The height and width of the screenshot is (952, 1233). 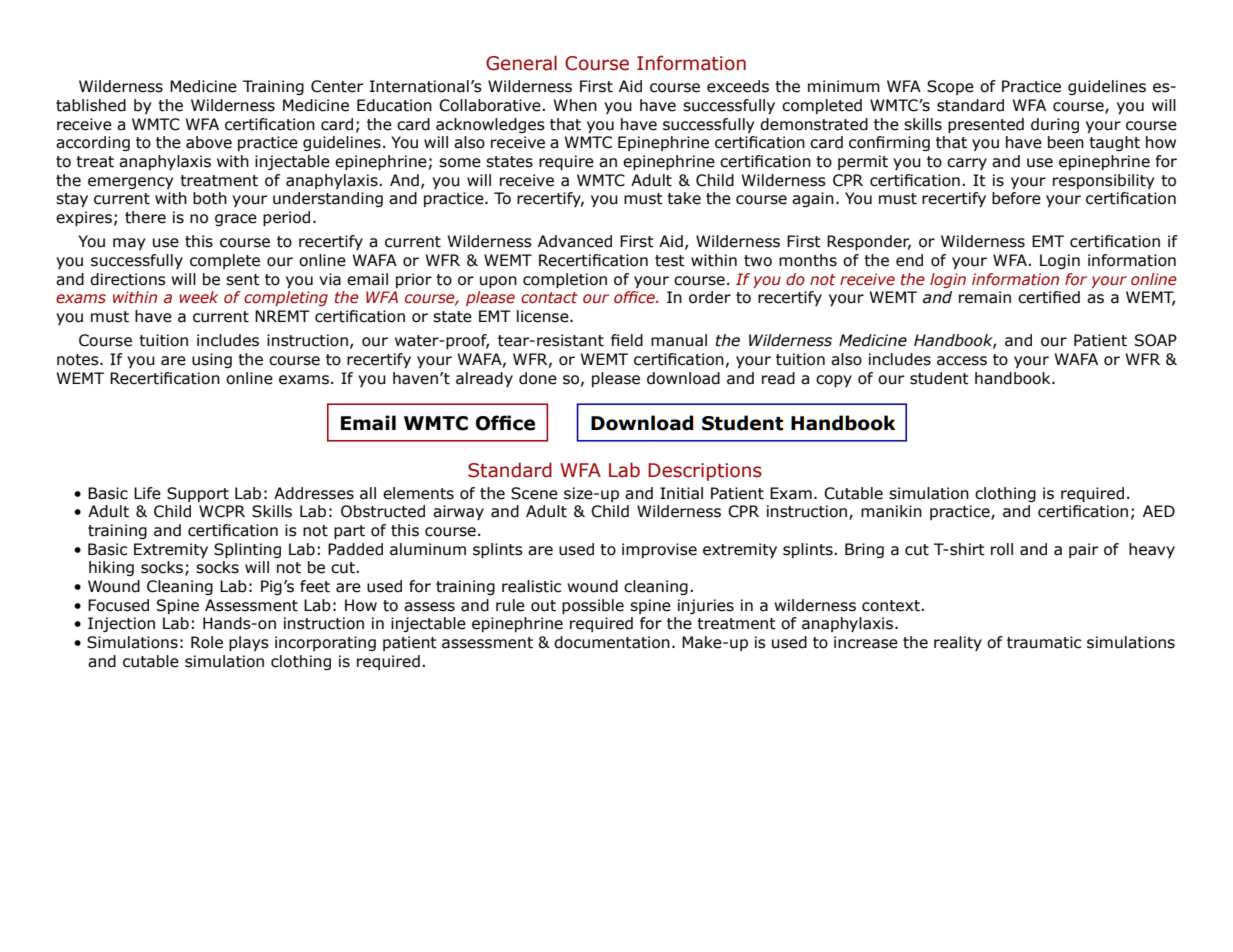 What do you see at coordinates (128, 279) in the screenshot?
I see `directions` at bounding box center [128, 279].
